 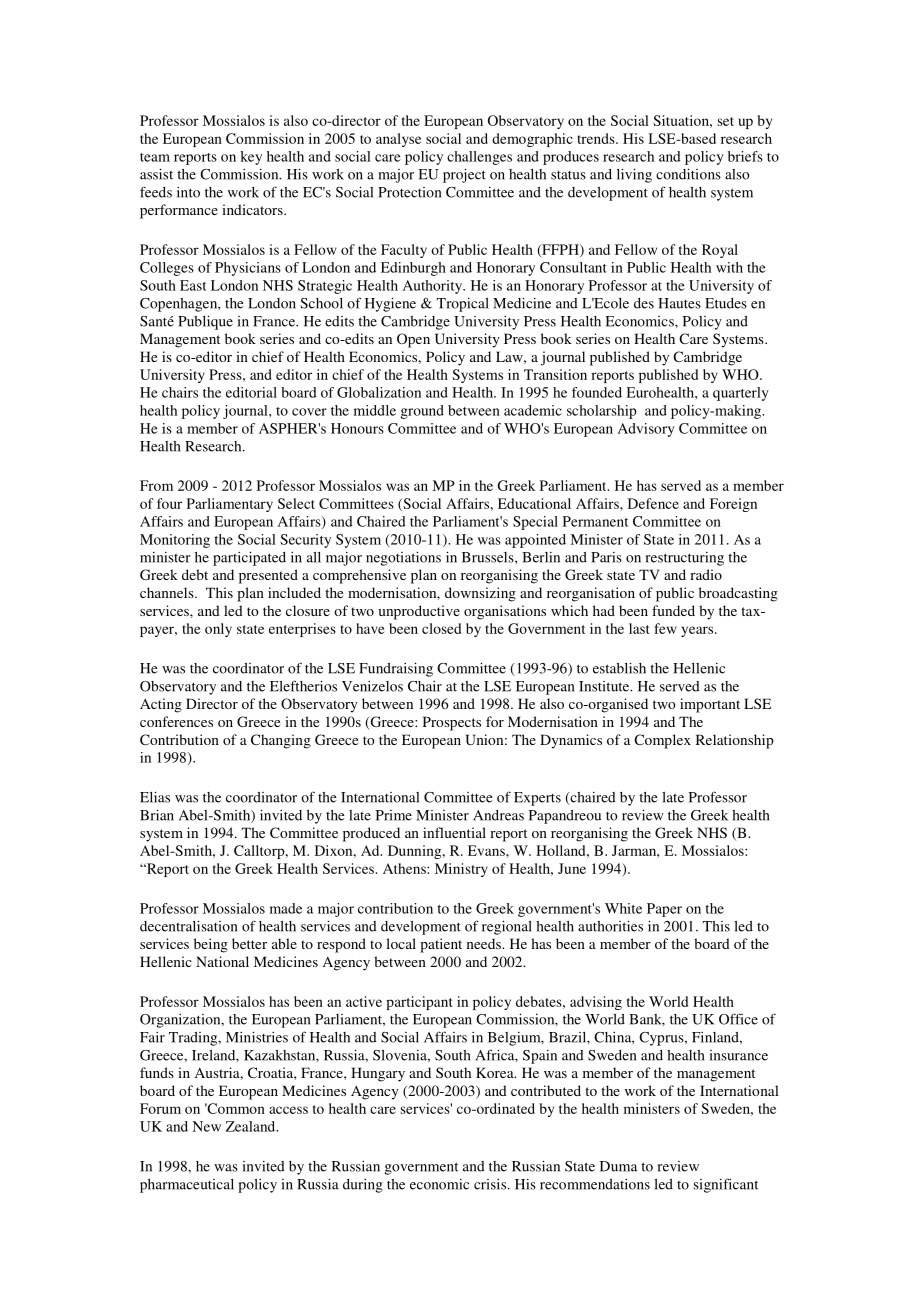 I want to click on New, so click(x=206, y=1126).
